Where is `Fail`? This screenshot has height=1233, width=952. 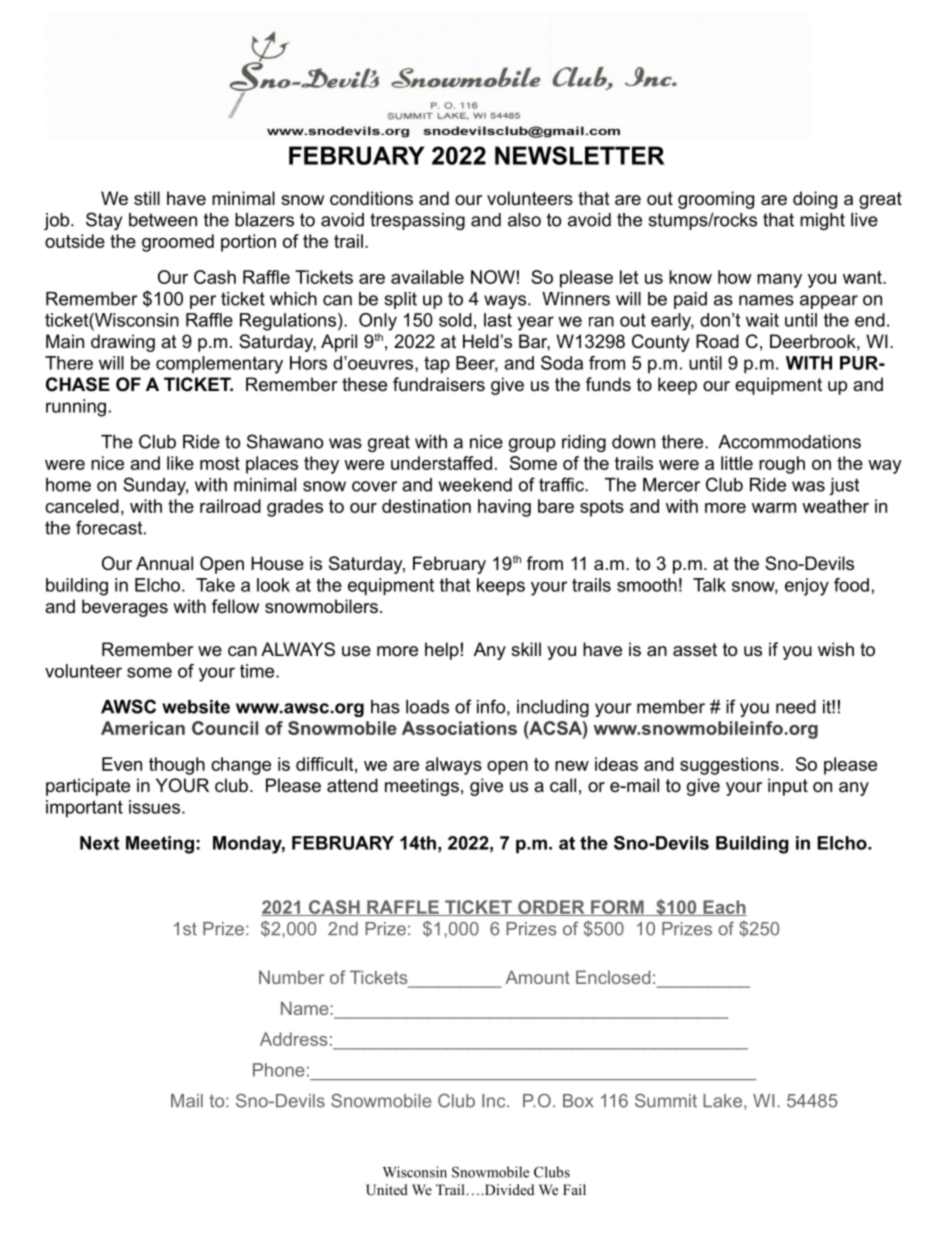 Fail is located at coordinates (574, 1189).
